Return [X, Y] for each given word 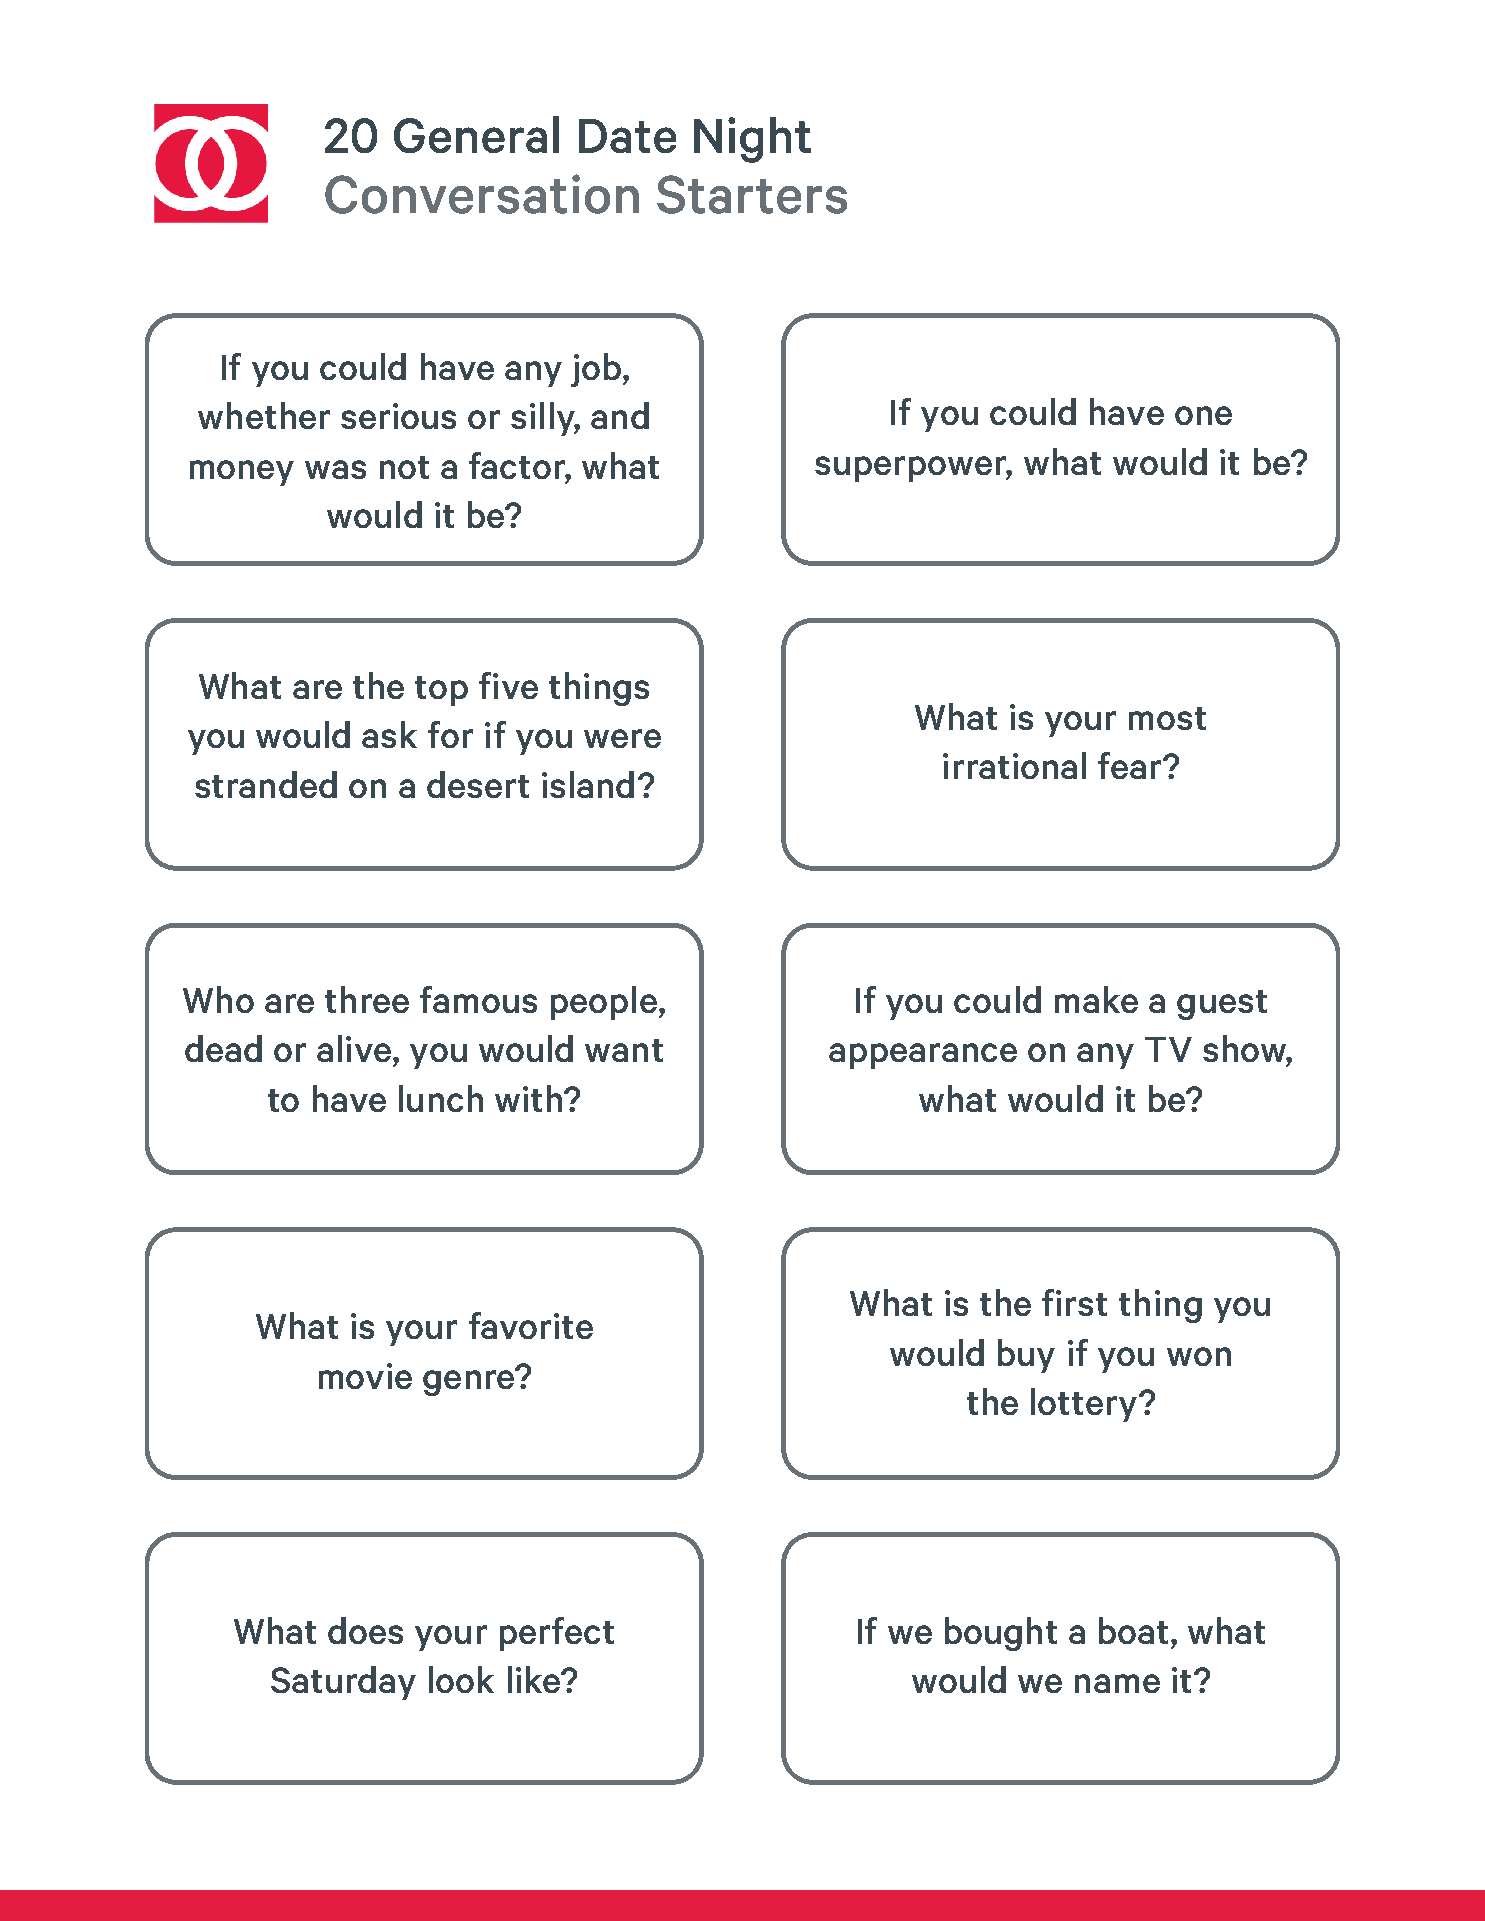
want [624, 1050]
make [1096, 999]
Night [752, 140]
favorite [531, 1325]
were [622, 738]
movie [365, 1376]
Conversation [482, 194]
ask [389, 734]
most [1167, 718]
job [596, 370]
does [365, 1630]
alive [354, 1048]
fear [1129, 765]
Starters [752, 194]
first [1074, 1302]
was [335, 469]
